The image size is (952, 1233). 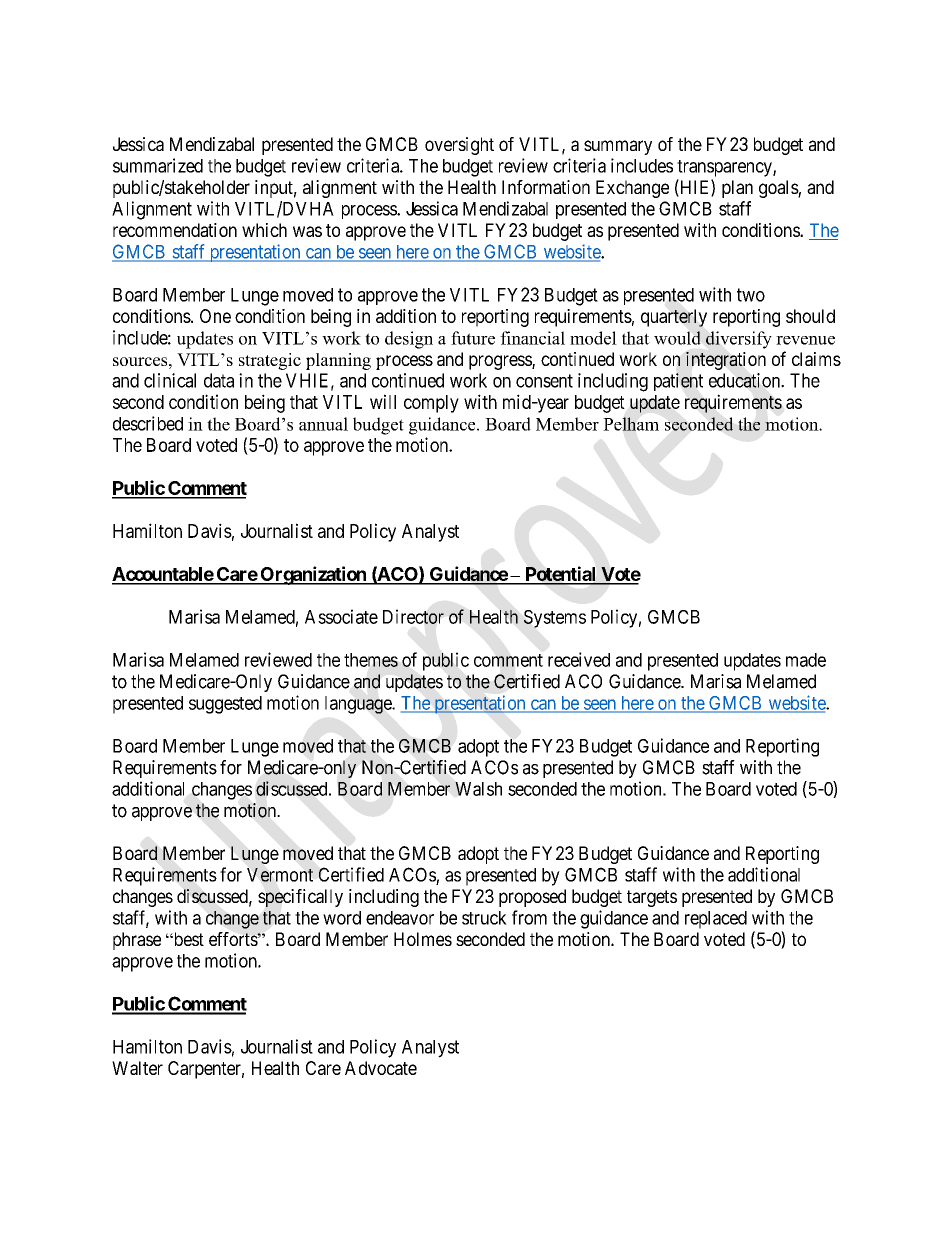 I want to click on Director, so click(x=413, y=616).
